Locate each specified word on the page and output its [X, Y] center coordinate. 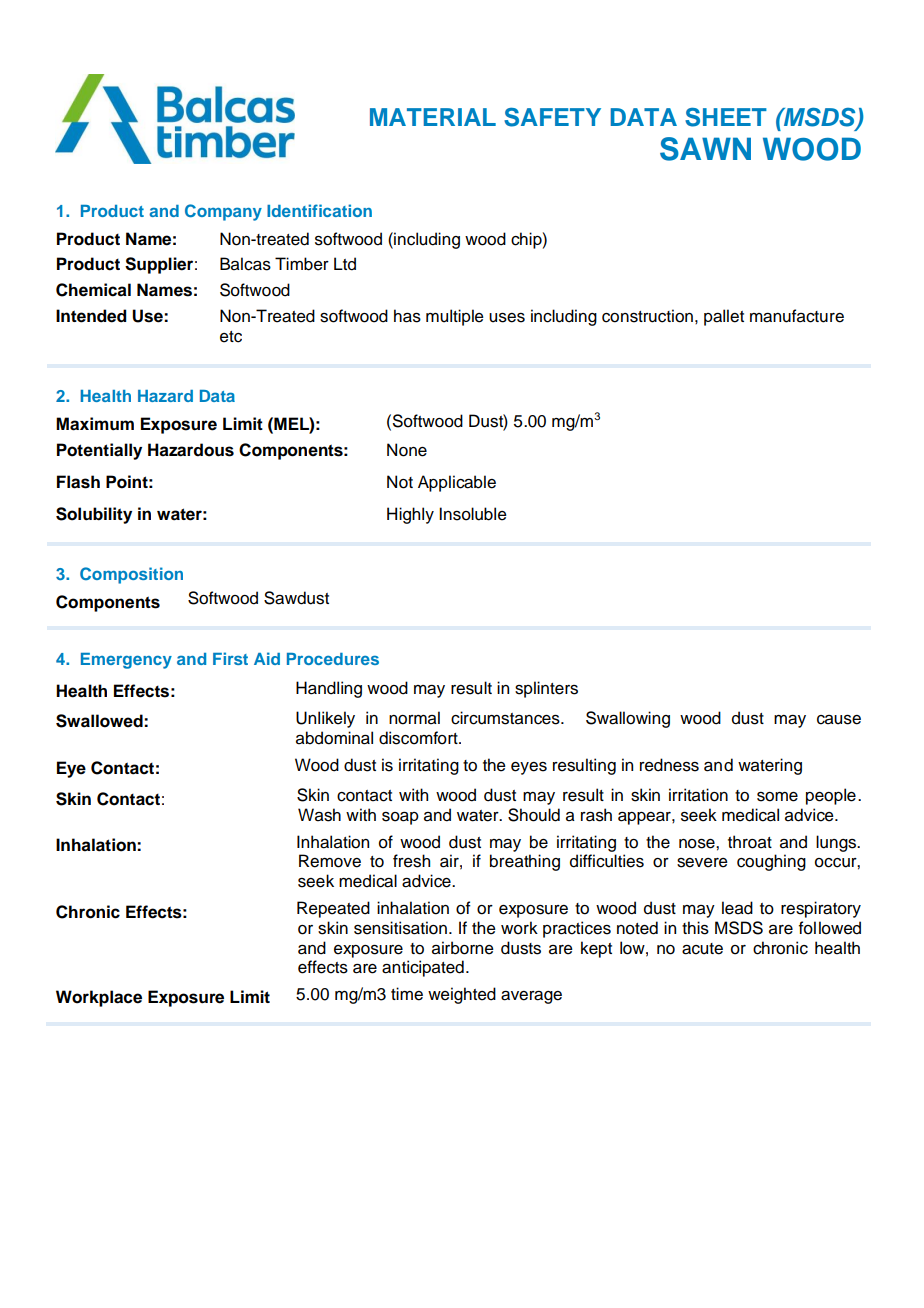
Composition [131, 575]
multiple [455, 317]
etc [231, 337]
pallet [724, 317]
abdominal [334, 738]
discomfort [419, 738]
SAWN [705, 149]
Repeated [333, 909]
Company [223, 212]
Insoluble [473, 514]
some [777, 797]
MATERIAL [433, 117]
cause [839, 720]
